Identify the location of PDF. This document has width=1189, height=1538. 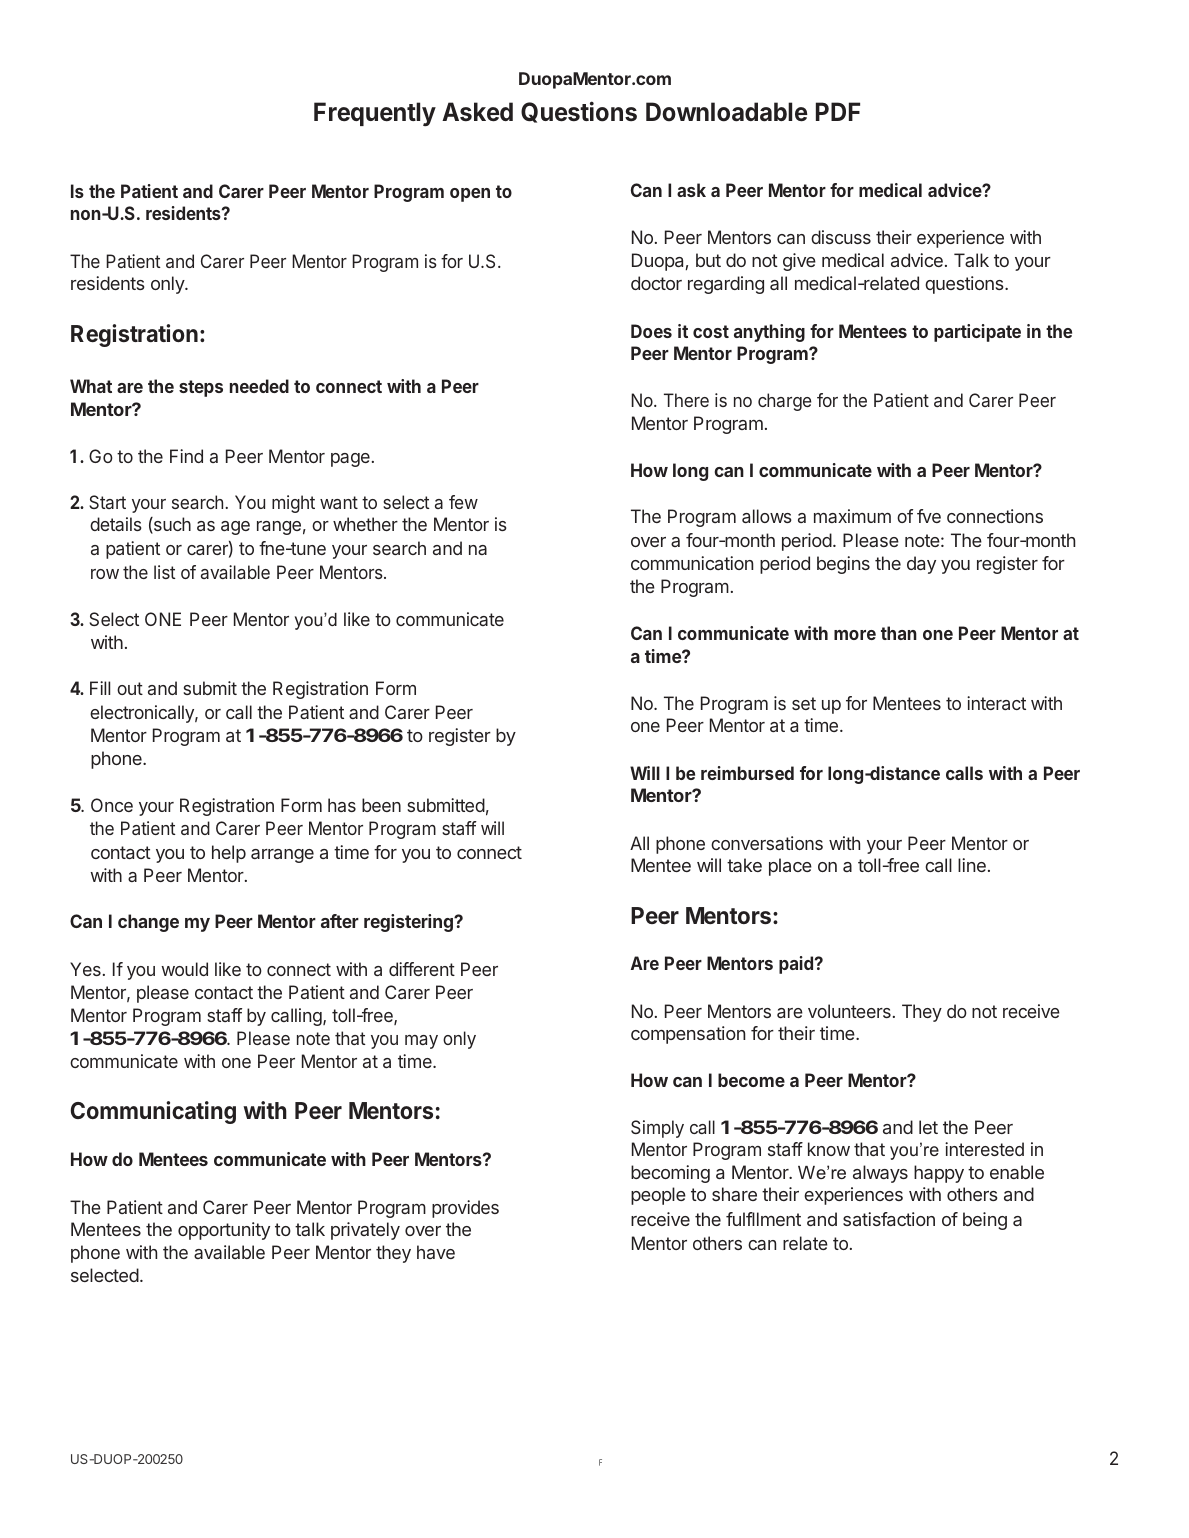
(838, 111).
